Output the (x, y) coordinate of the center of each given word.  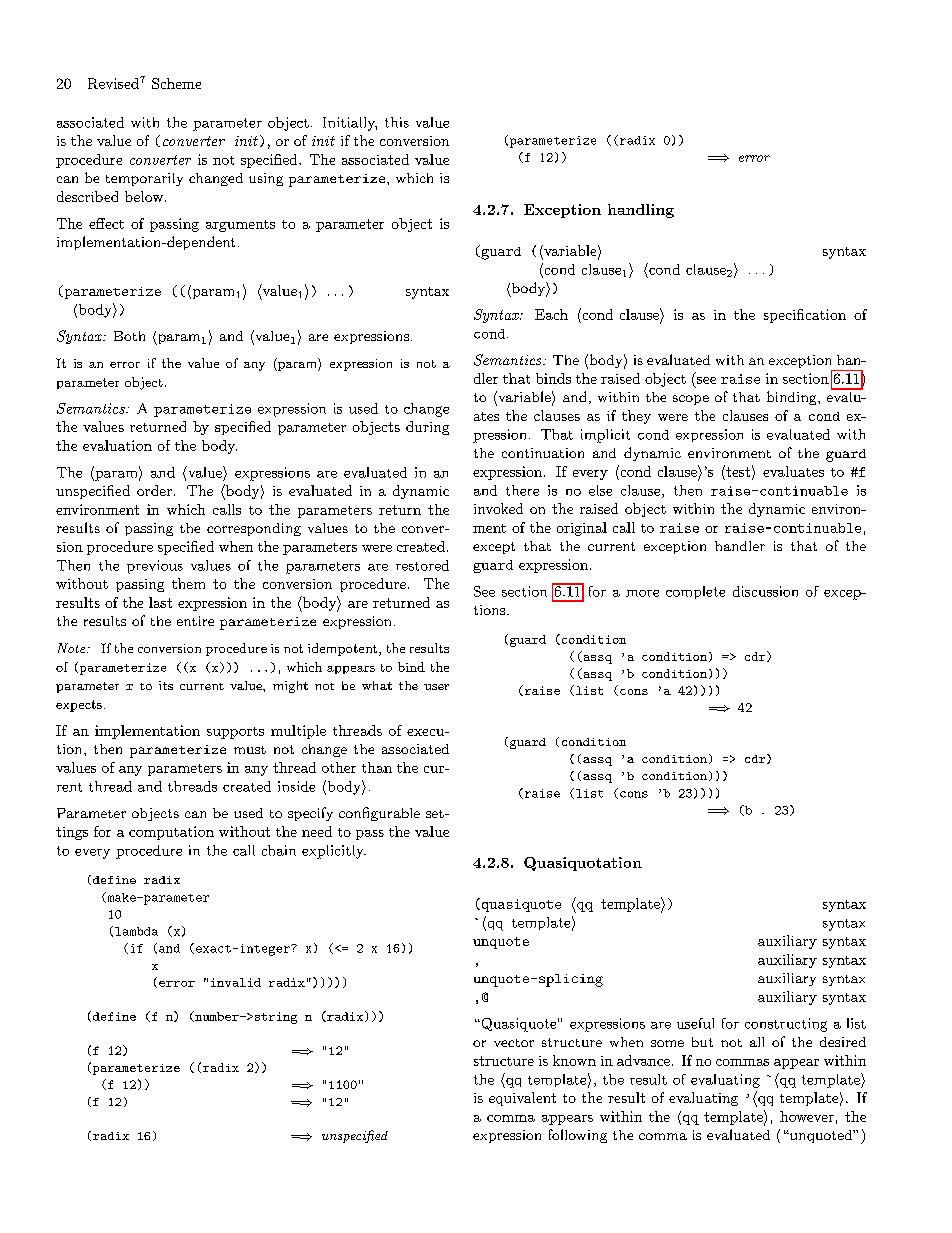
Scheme (176, 83)
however (807, 1116)
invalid (236, 982)
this (397, 122)
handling (641, 211)
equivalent (522, 1099)
